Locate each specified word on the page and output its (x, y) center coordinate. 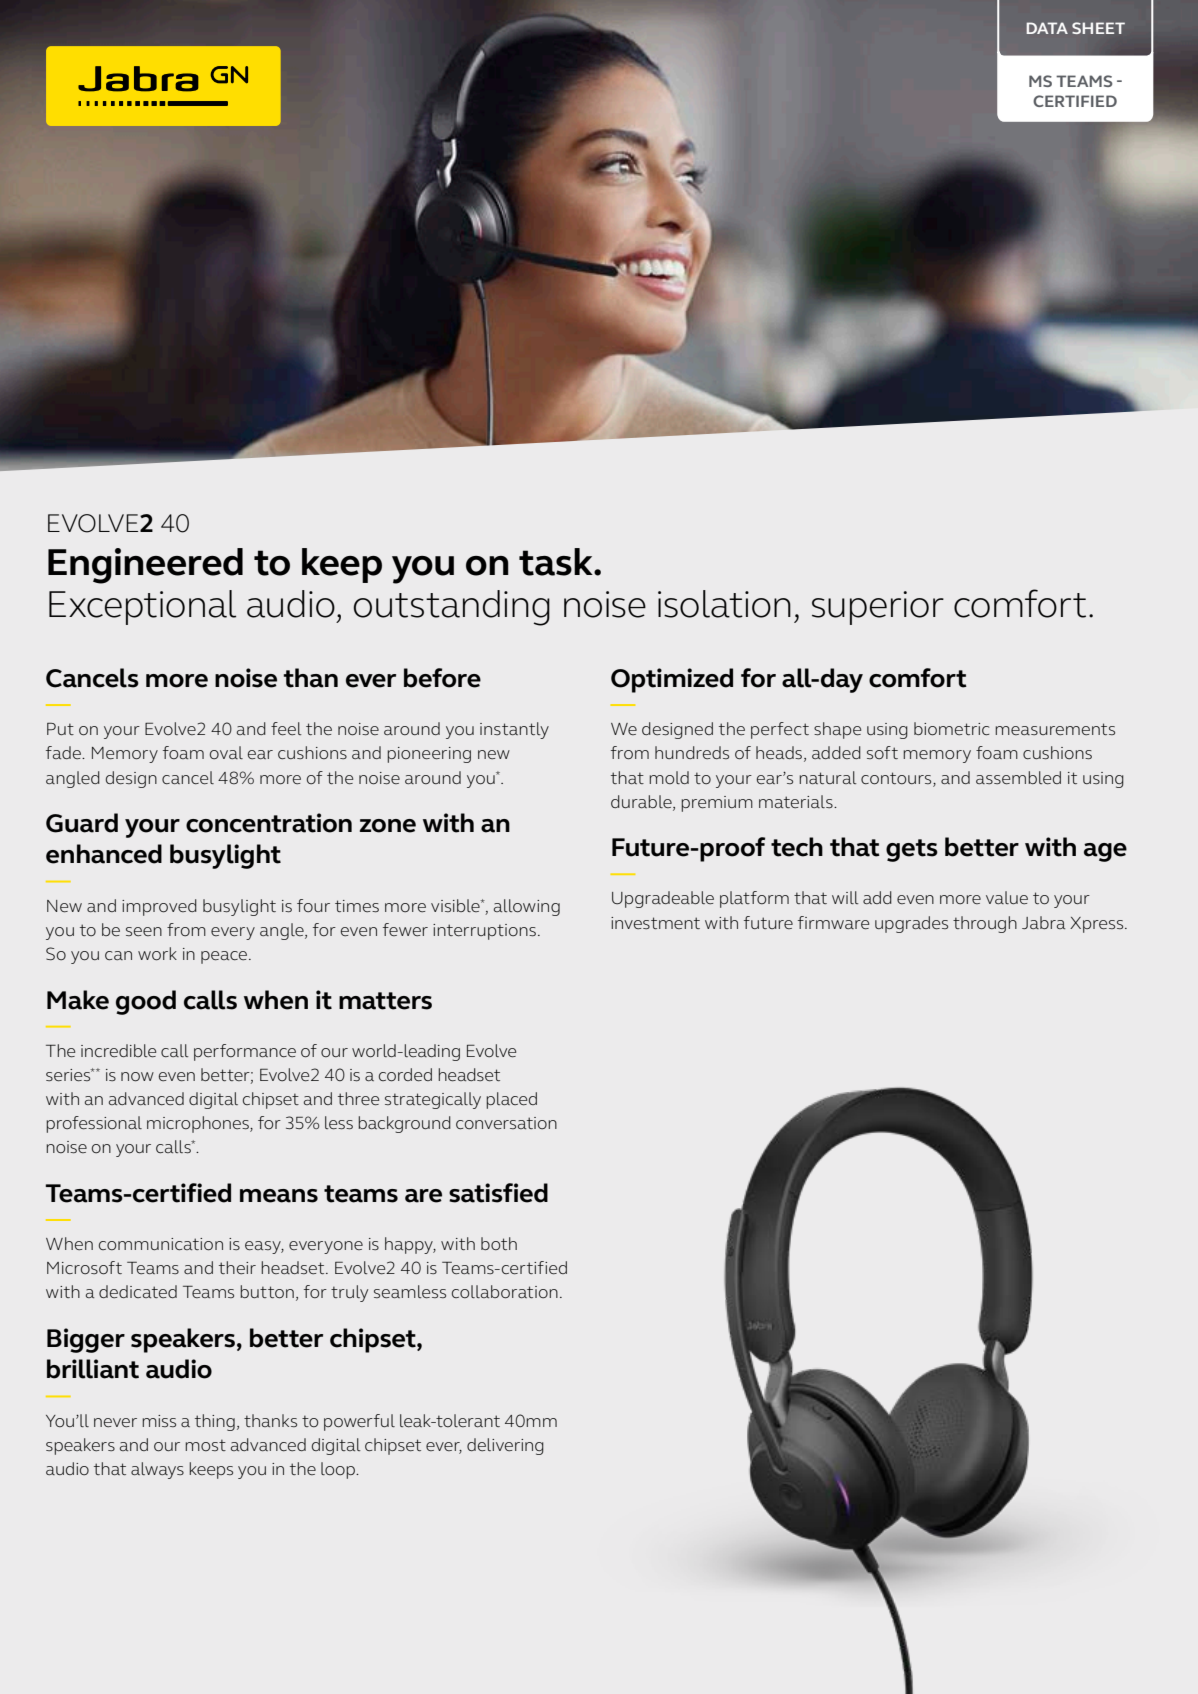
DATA (1047, 28)
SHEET (1098, 28)
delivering (505, 1446)
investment (655, 923)
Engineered (145, 566)
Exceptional (142, 607)
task (557, 562)
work (157, 954)
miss (159, 1421)
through (985, 924)
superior (878, 608)
